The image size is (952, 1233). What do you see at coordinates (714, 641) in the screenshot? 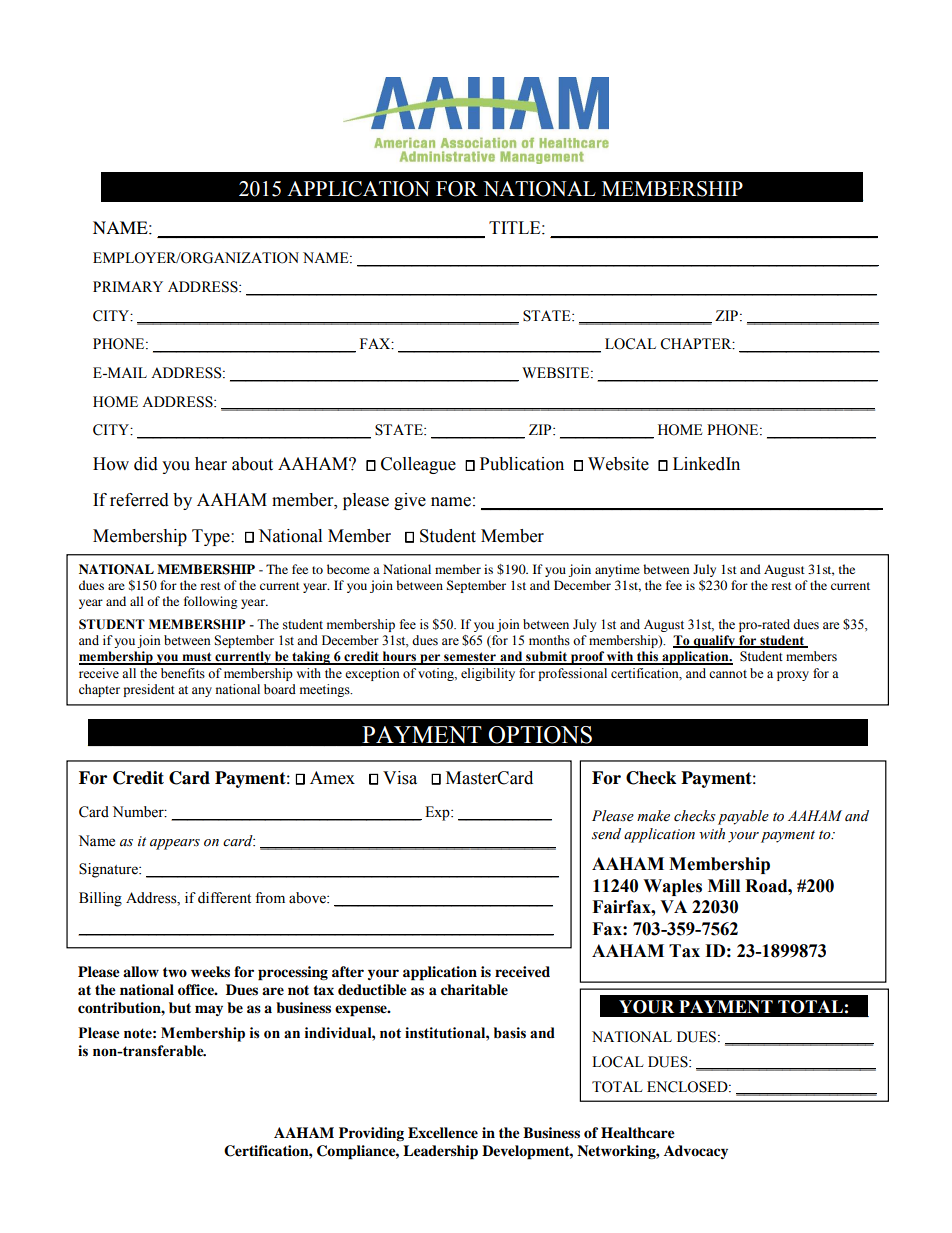
I see `qualify` at bounding box center [714, 641].
